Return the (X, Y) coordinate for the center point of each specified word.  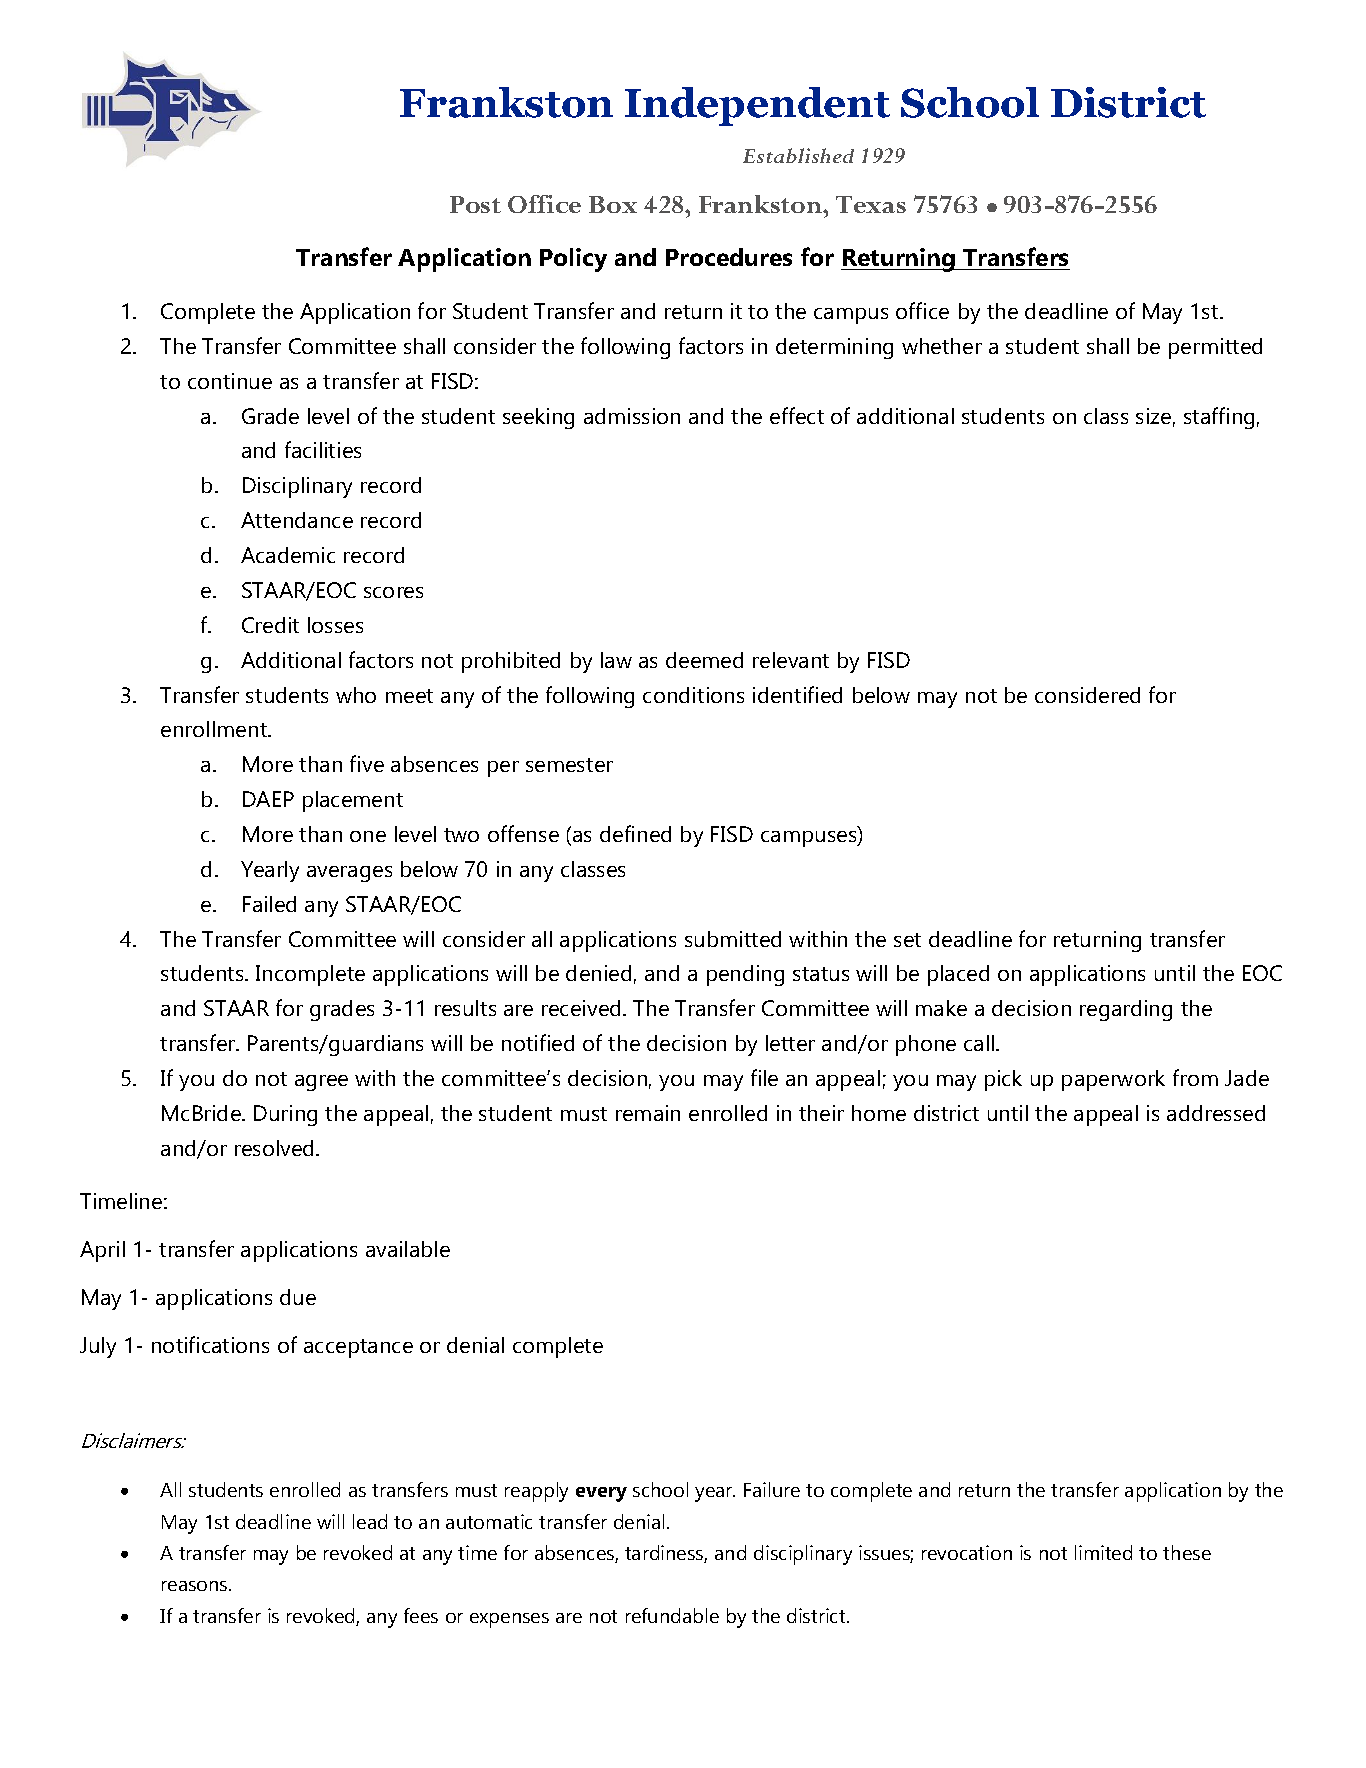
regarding (1126, 1010)
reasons (196, 1586)
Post (475, 204)
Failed (269, 904)
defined (635, 833)
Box (613, 204)
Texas (871, 204)
